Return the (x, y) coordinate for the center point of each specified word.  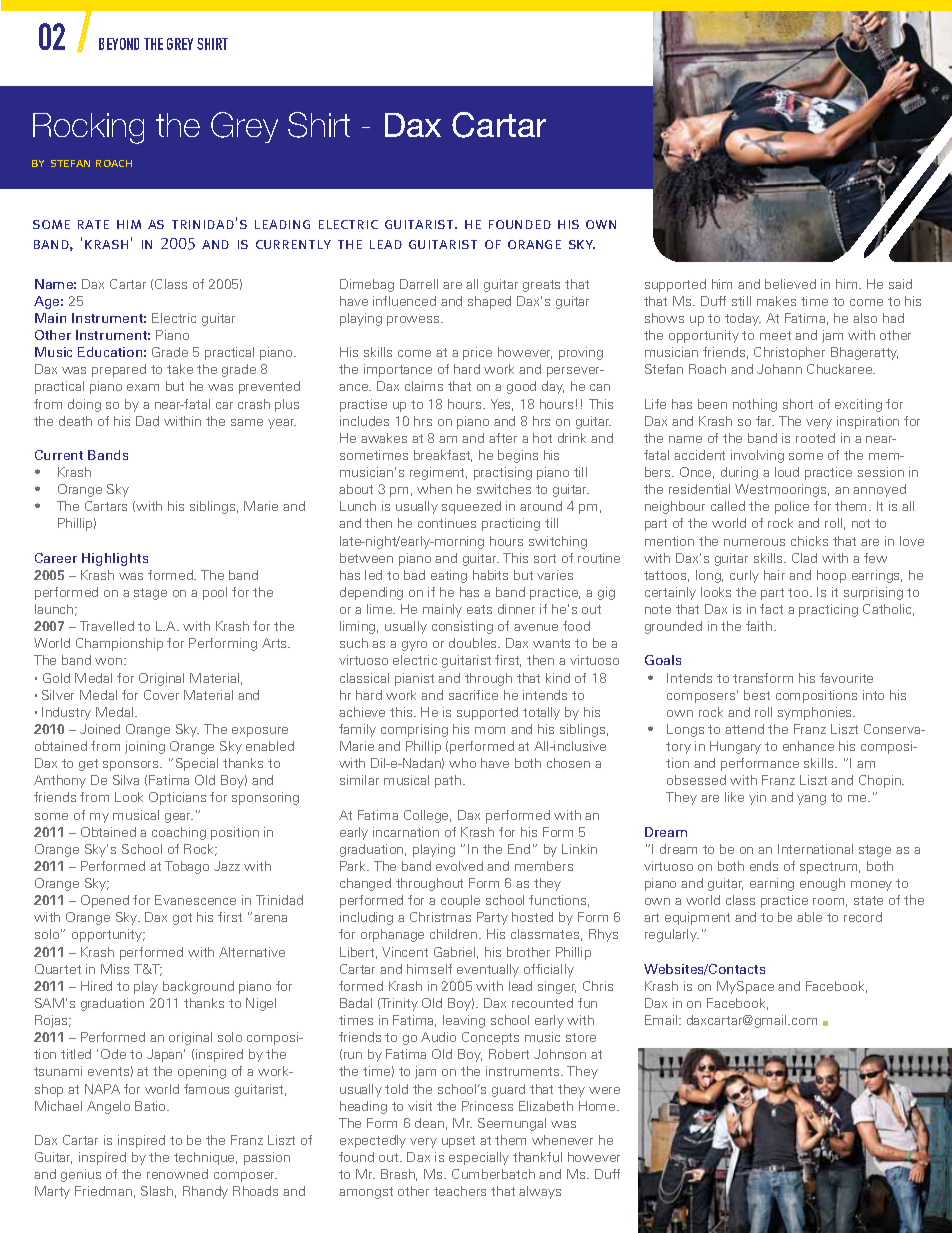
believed (790, 284)
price (477, 353)
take (180, 369)
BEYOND (119, 44)
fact (771, 609)
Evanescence (195, 900)
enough (822, 884)
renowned (177, 1174)
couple (460, 901)
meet (775, 335)
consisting (462, 627)
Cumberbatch (493, 1174)
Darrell (419, 284)
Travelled (107, 626)
